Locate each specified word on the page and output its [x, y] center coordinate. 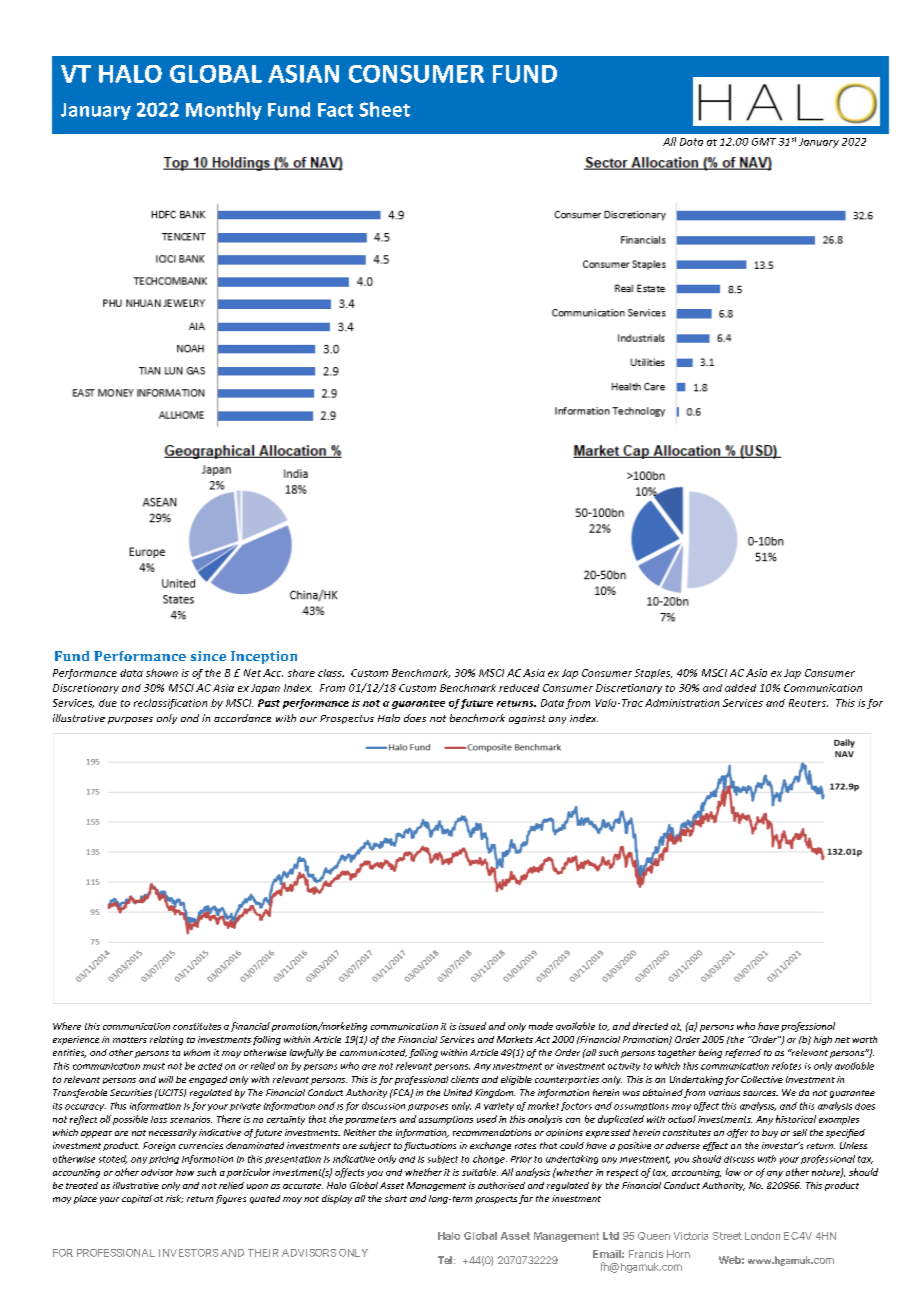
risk [174, 1199]
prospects [496, 1200]
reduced [519, 688]
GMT [764, 142]
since [208, 656]
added [740, 688]
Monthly [224, 111]
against [527, 719]
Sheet [384, 109]
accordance [242, 718]
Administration [682, 703]
